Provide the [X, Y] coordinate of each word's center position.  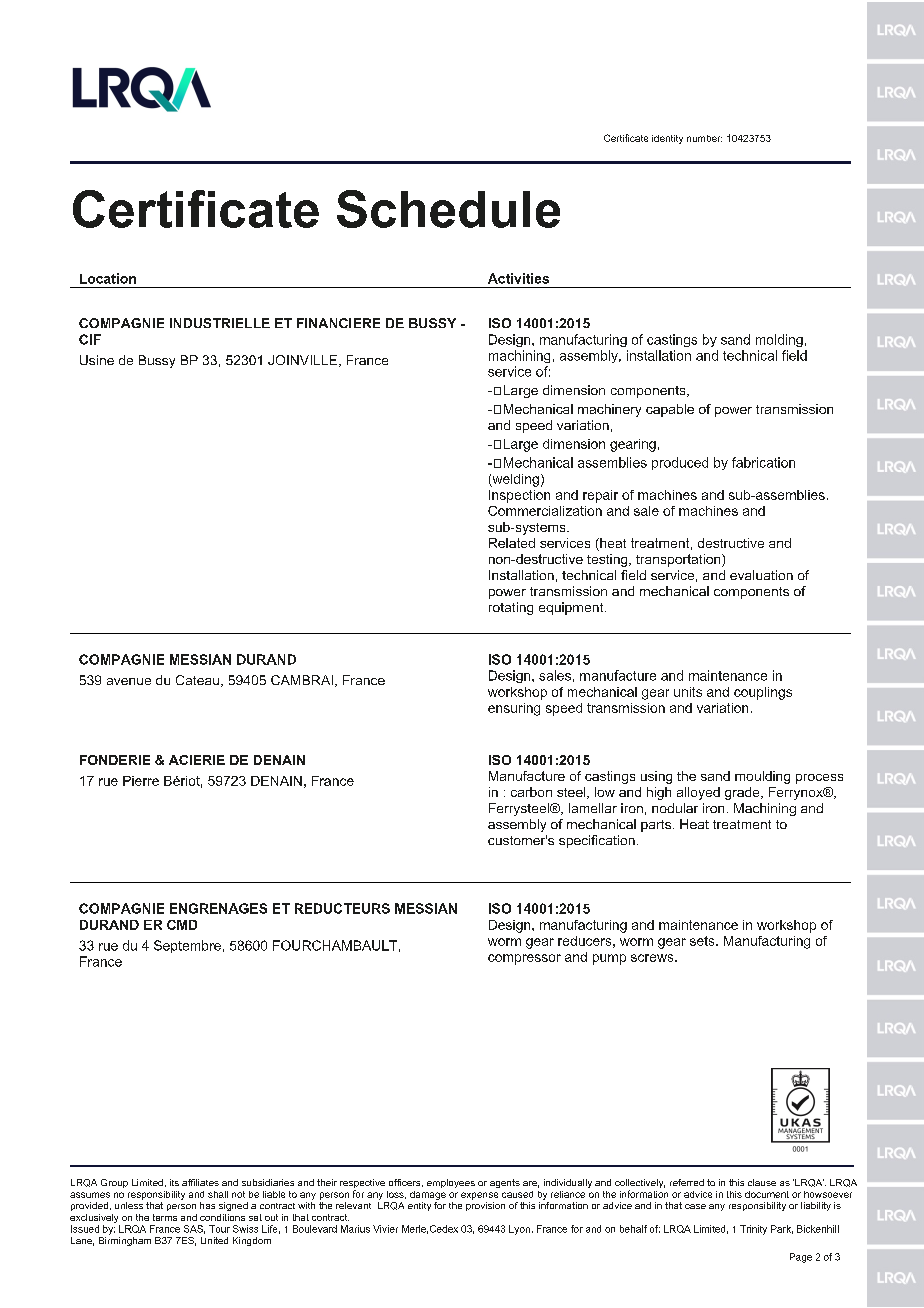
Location [108, 278]
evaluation [761, 575]
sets [703, 941]
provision [485, 1206]
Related [512, 543]
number [704, 138]
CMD [182, 925]
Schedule [448, 209]
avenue [129, 681]
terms [165, 1217]
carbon [531, 792]
